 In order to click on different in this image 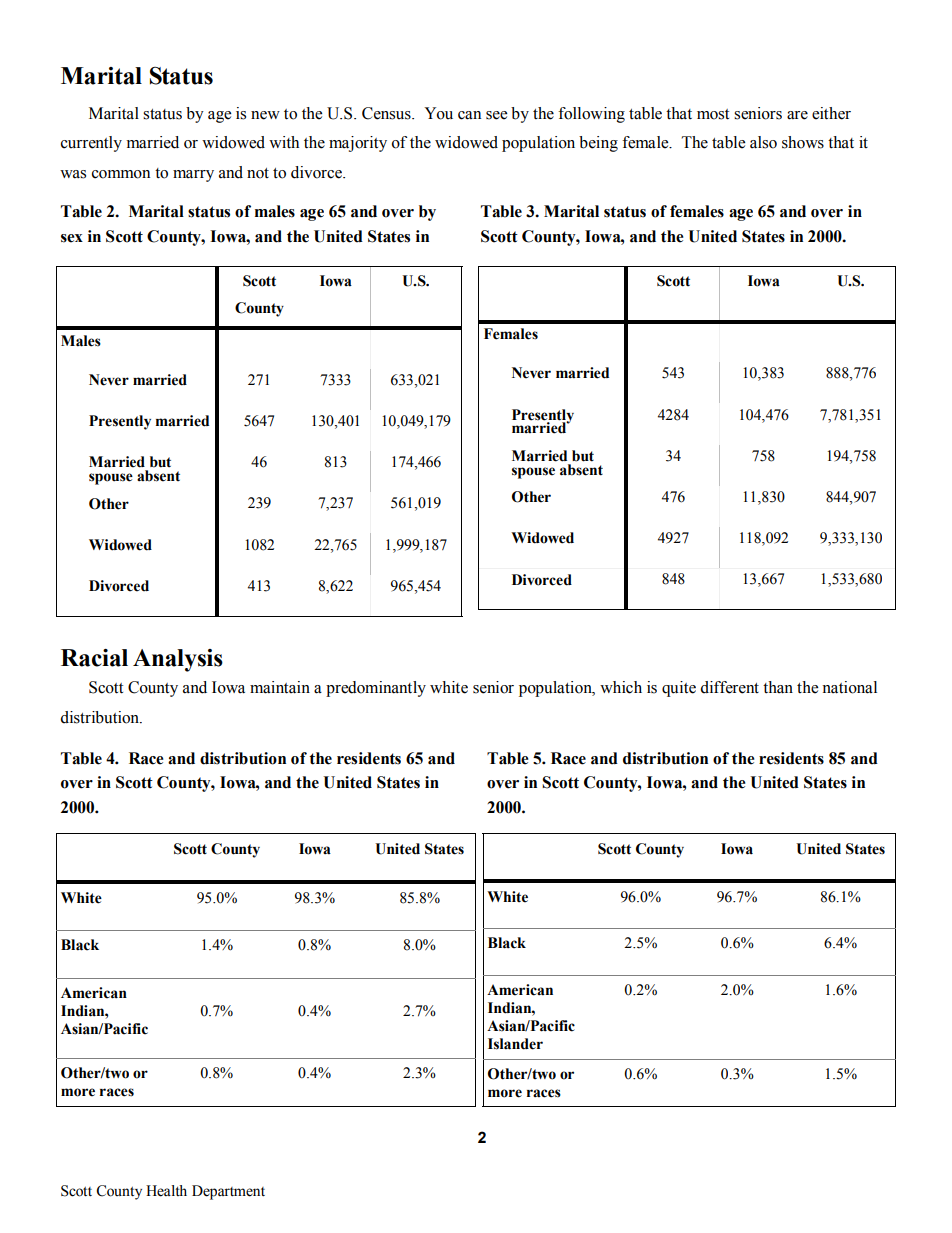, I will do `click(729, 687)`.
